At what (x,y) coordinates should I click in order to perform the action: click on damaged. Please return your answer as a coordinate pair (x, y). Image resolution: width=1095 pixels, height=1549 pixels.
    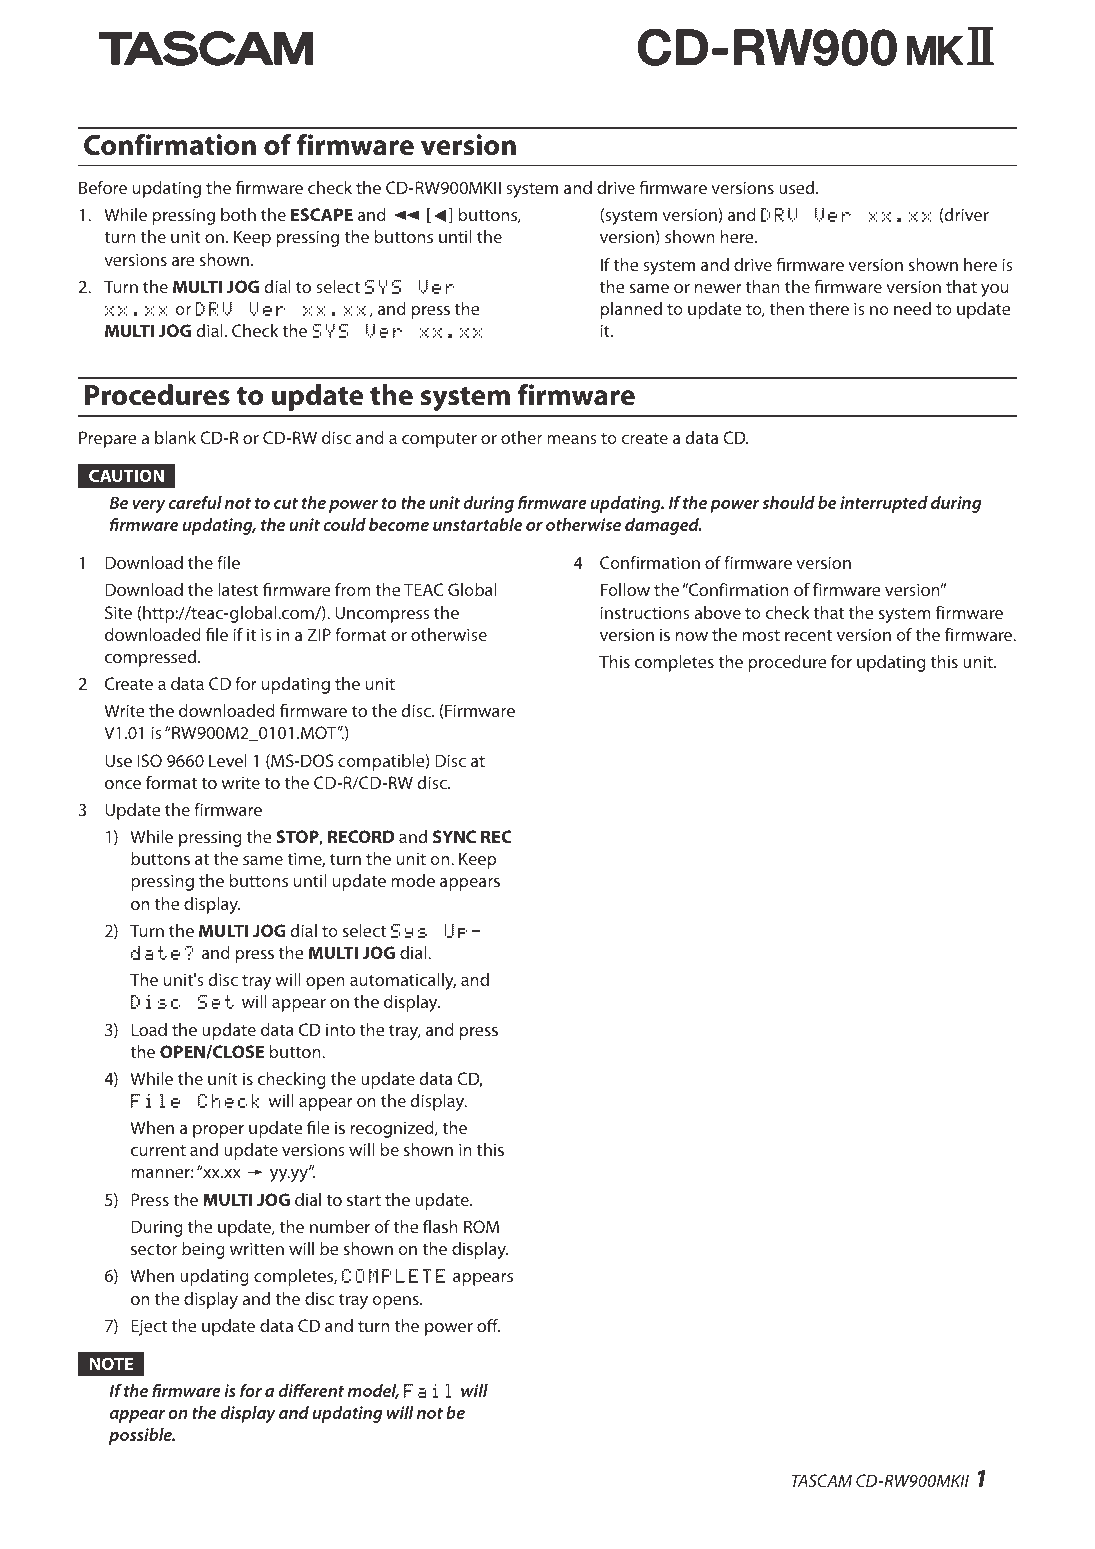
    Looking at the image, I should click on (663, 526).
